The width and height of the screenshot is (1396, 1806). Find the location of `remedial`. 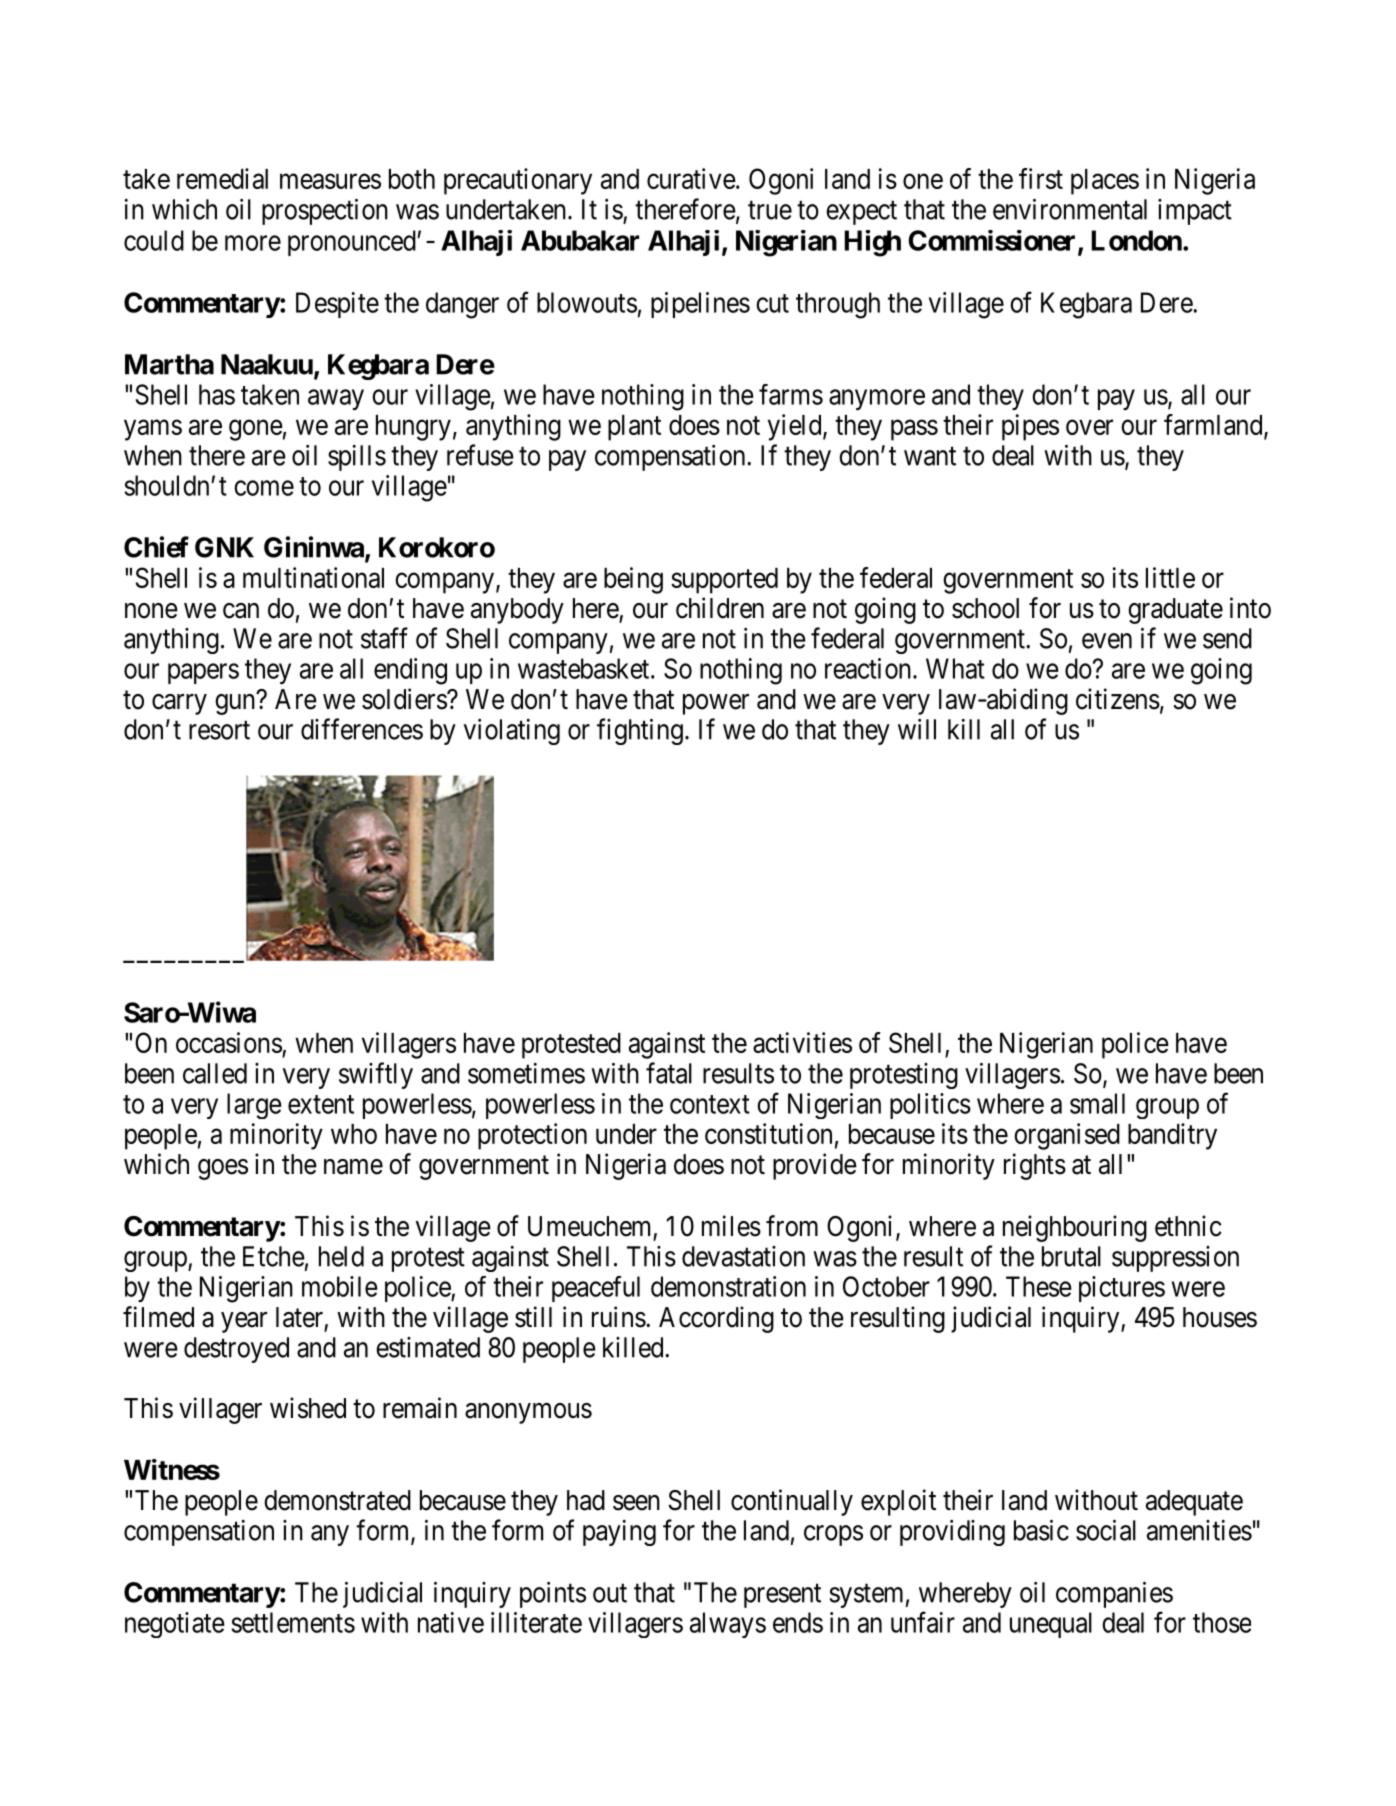

remedial is located at coordinates (222, 178).
